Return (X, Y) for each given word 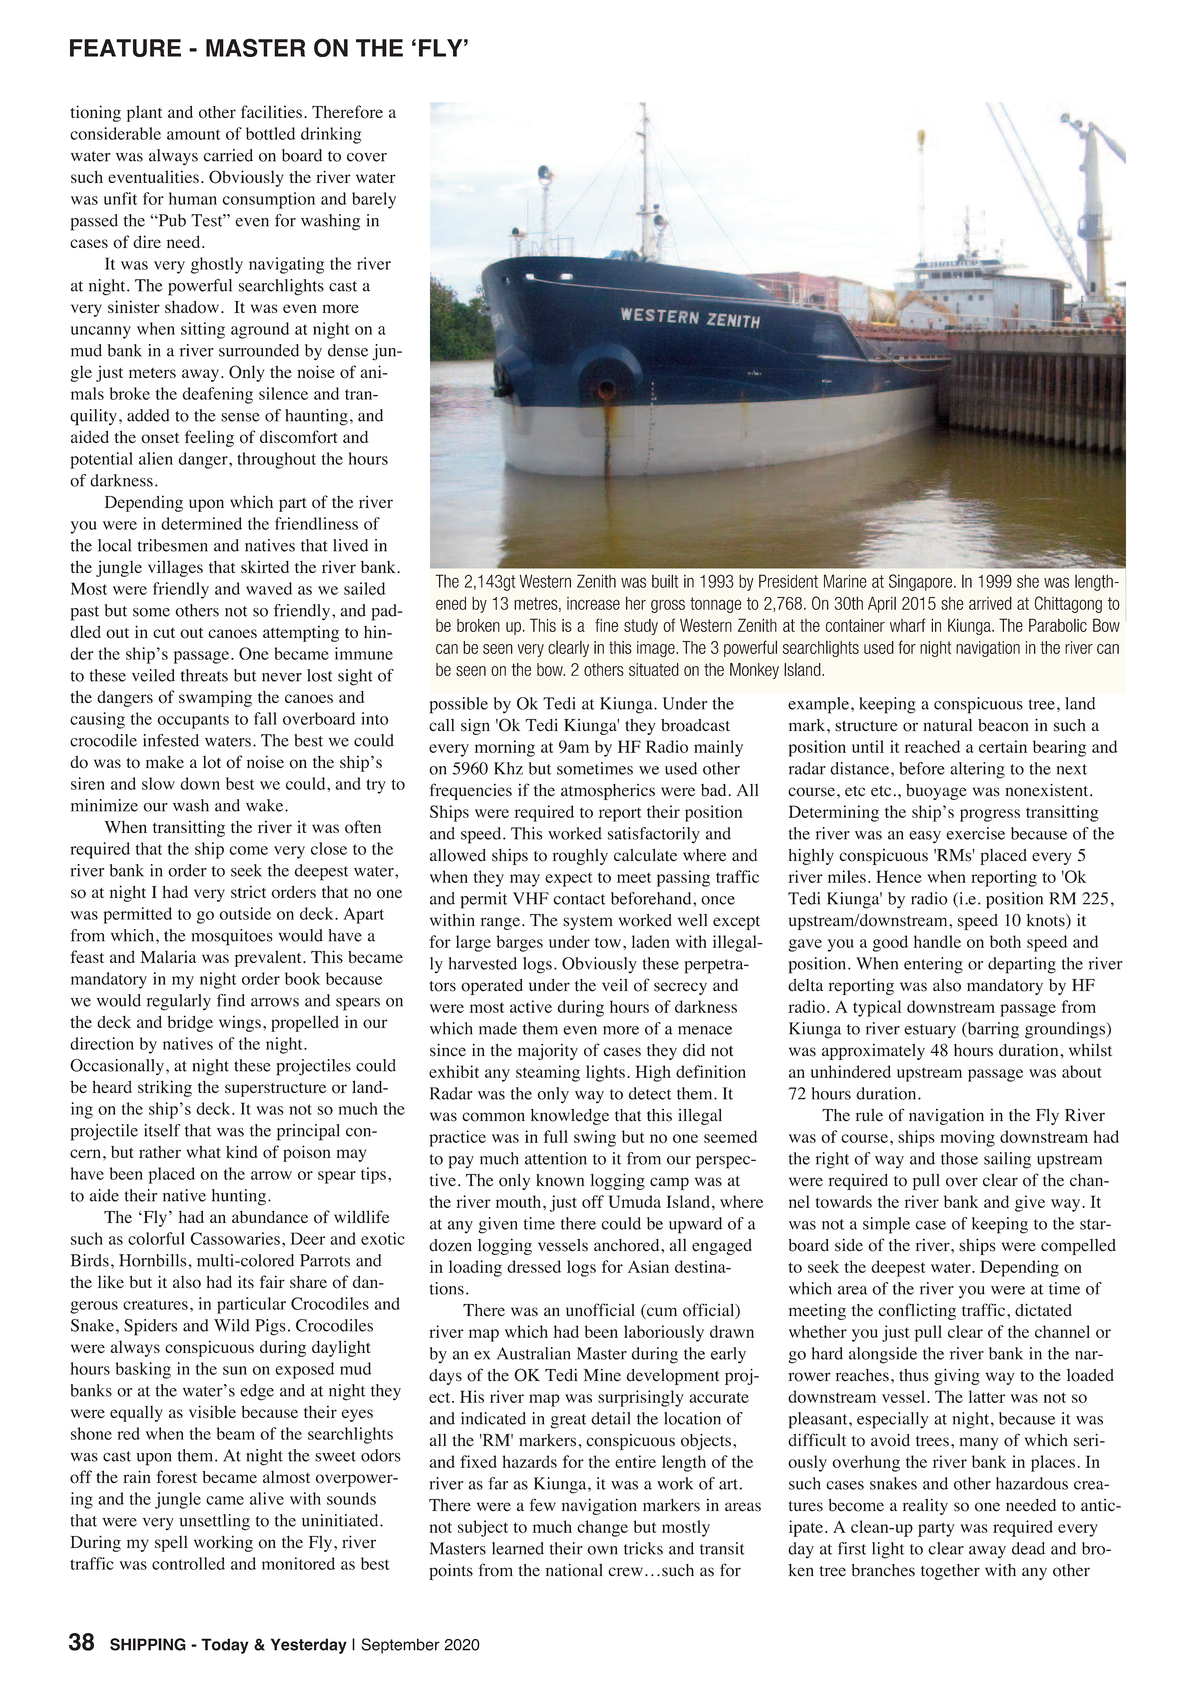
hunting (239, 1197)
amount (194, 135)
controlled (188, 1563)
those (959, 1158)
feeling (209, 438)
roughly (580, 857)
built (665, 581)
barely (374, 200)
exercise (975, 833)
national (574, 1570)
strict (248, 891)
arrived (990, 603)
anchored (628, 1245)
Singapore (922, 582)
